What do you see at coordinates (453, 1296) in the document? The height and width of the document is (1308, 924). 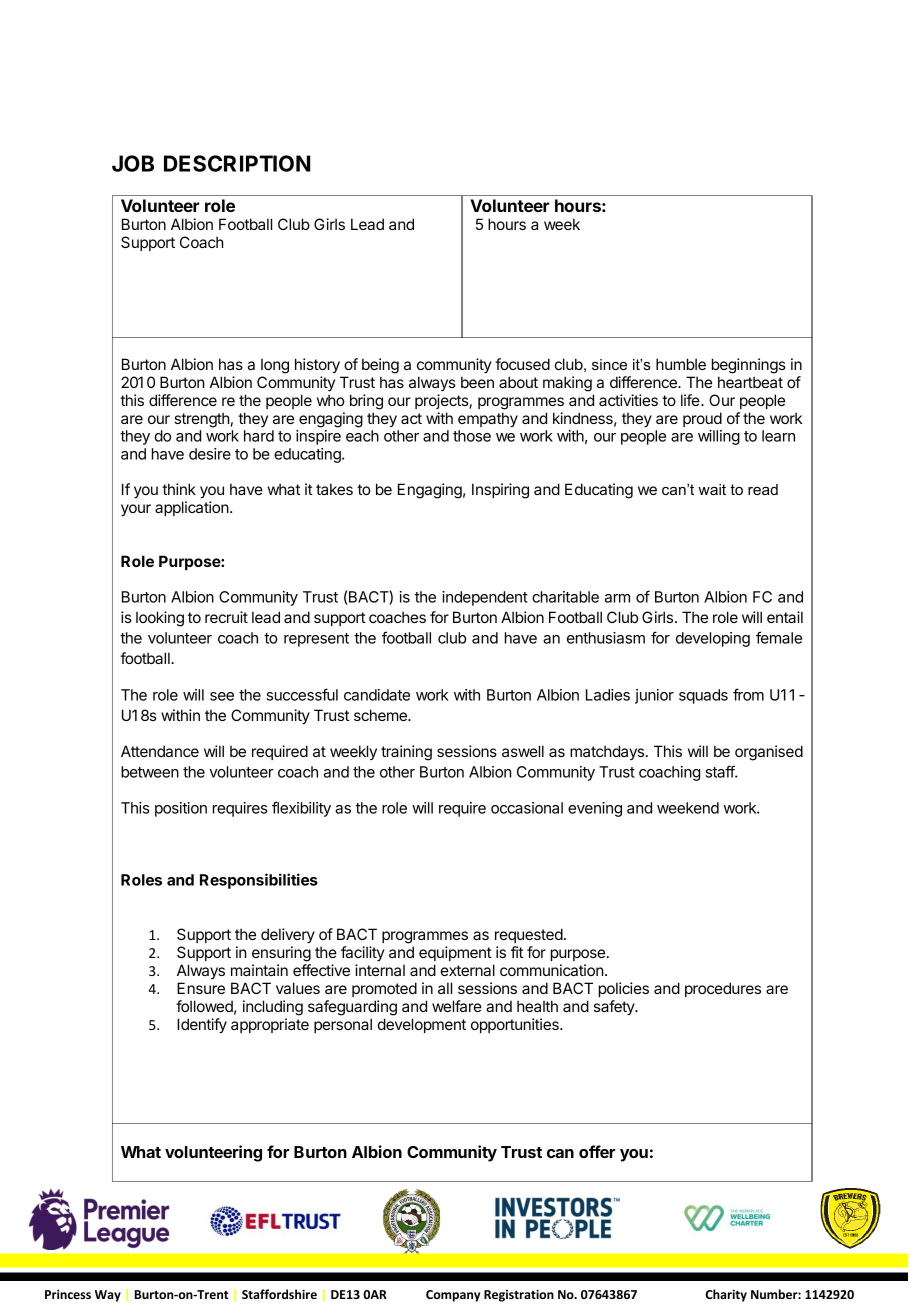 I see `Company` at bounding box center [453, 1296].
